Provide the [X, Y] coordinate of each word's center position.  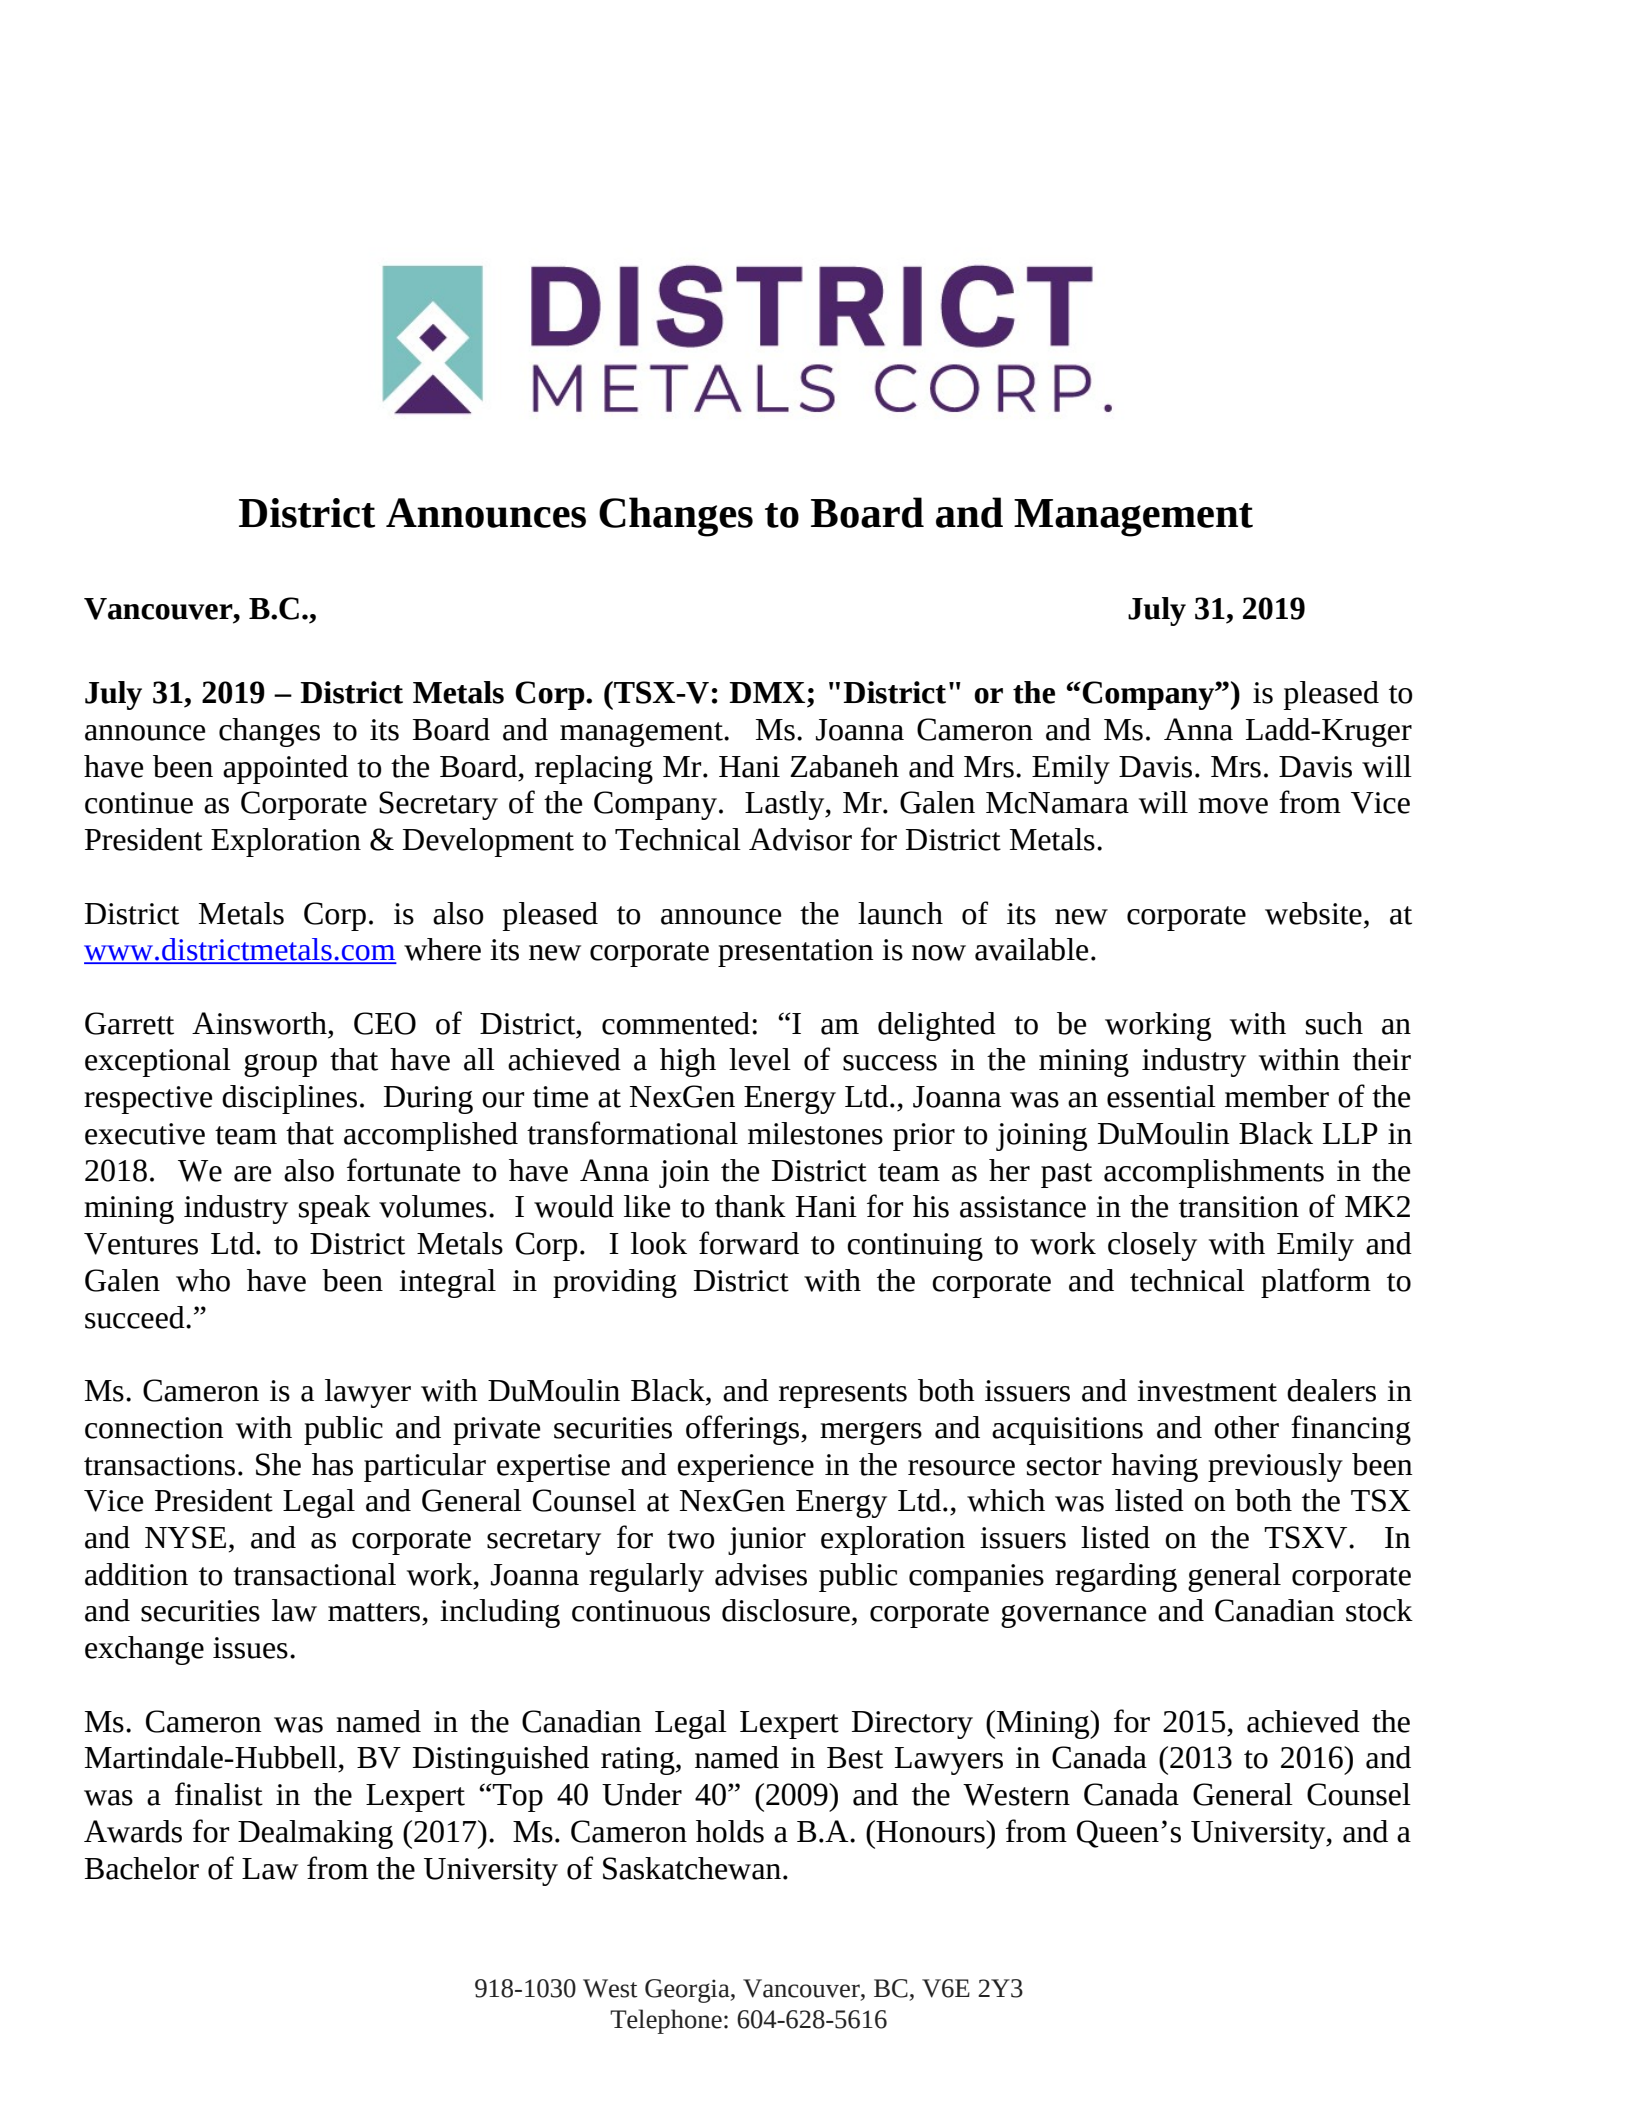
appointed [285, 769]
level [760, 1059]
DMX [767, 692]
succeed [136, 1317]
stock [1379, 1610]
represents [843, 1395]
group [280, 1065]
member [1277, 1096]
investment [1207, 1391]
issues [250, 1648]
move [1233, 806]
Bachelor [142, 1868]
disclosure [786, 1610]
